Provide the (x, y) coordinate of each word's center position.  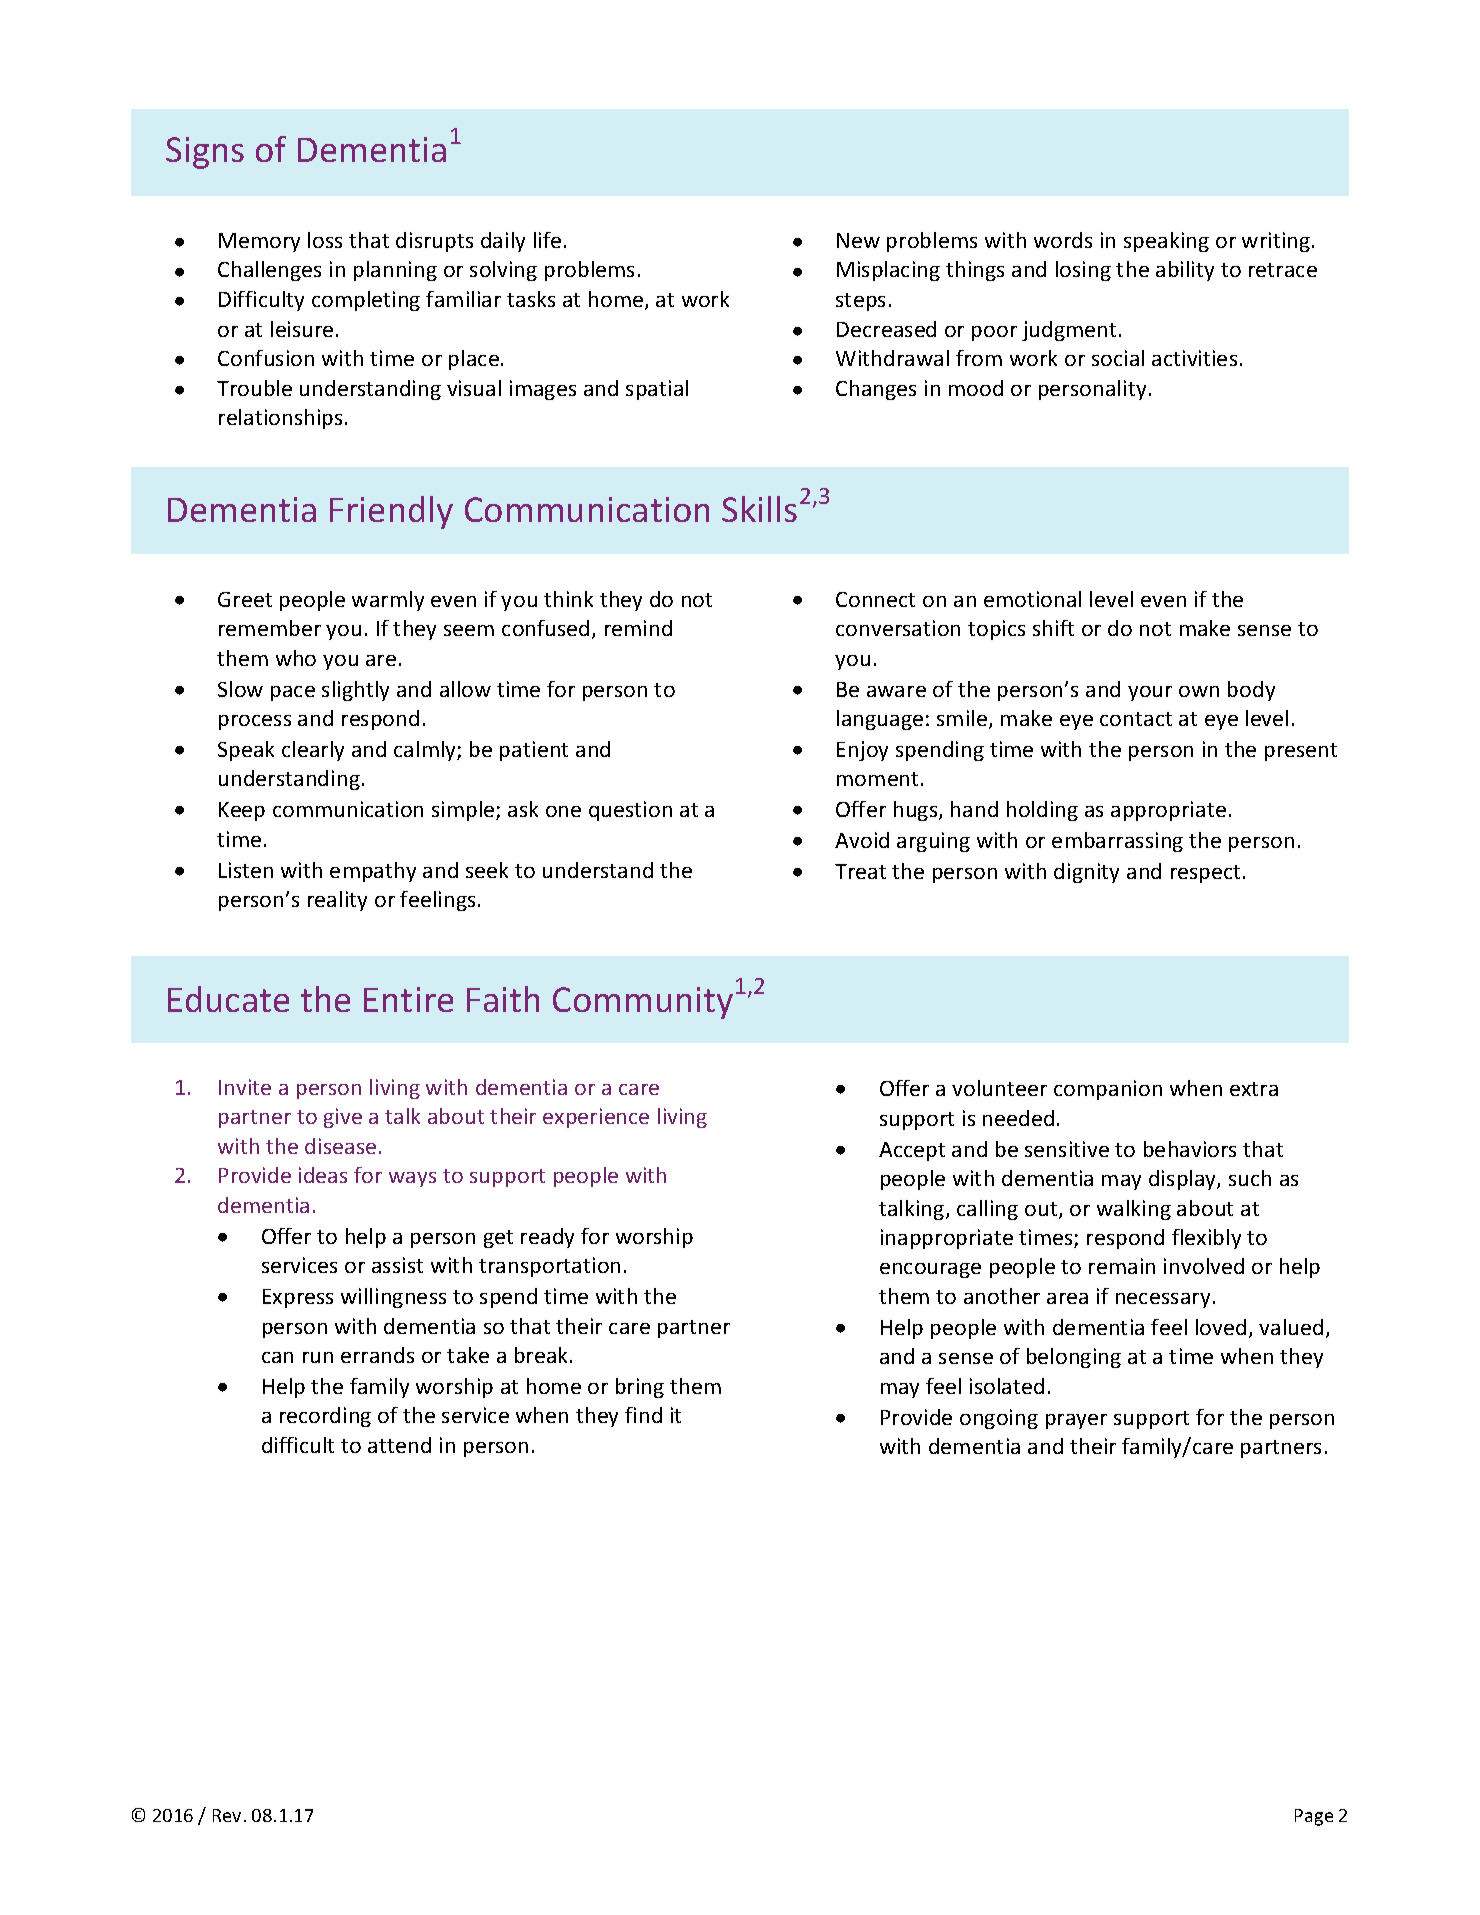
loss (325, 240)
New (858, 240)
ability (1185, 271)
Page (1314, 1817)
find (643, 1415)
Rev (227, 1815)
